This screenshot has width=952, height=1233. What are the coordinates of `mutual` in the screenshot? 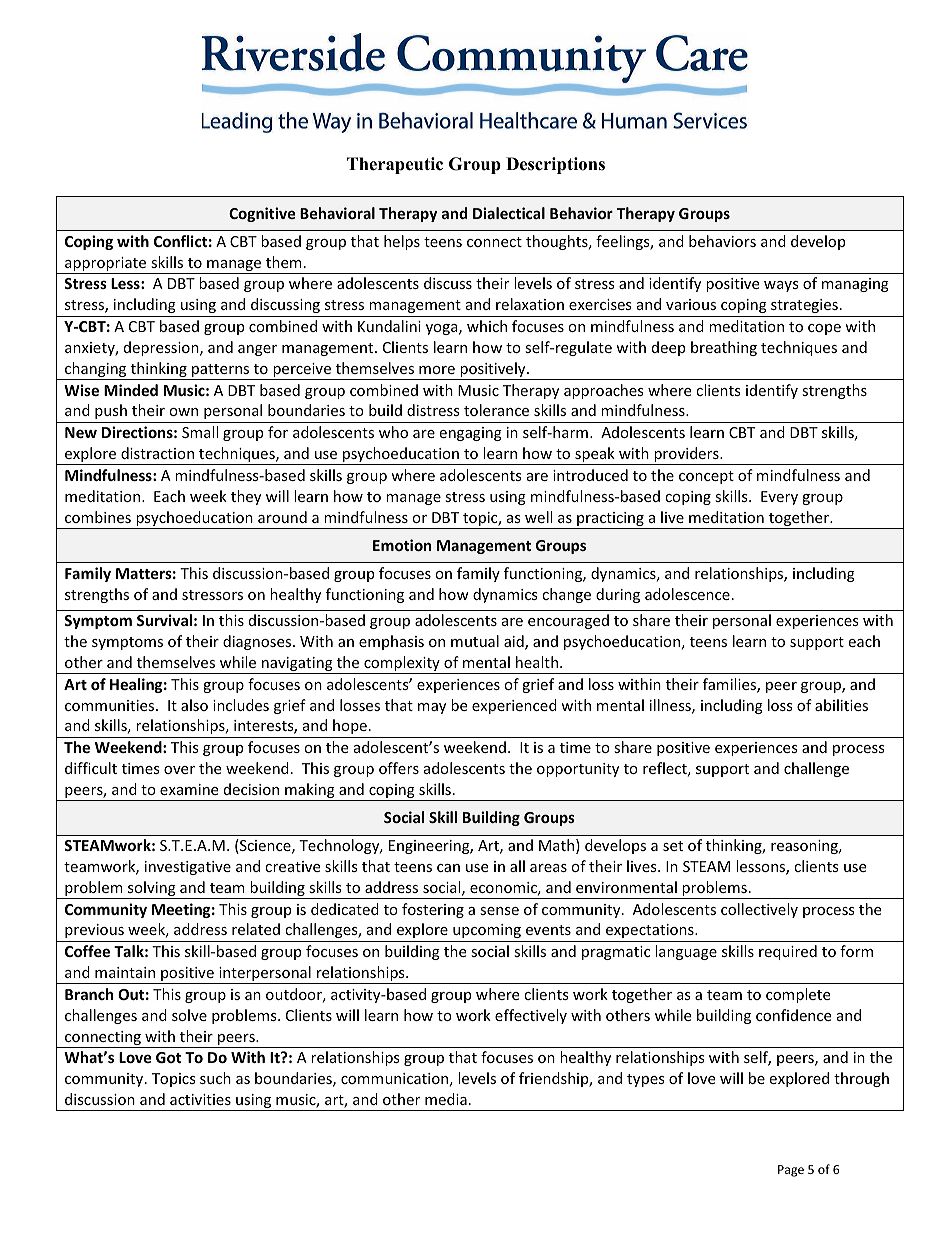 It's located at (475, 641).
